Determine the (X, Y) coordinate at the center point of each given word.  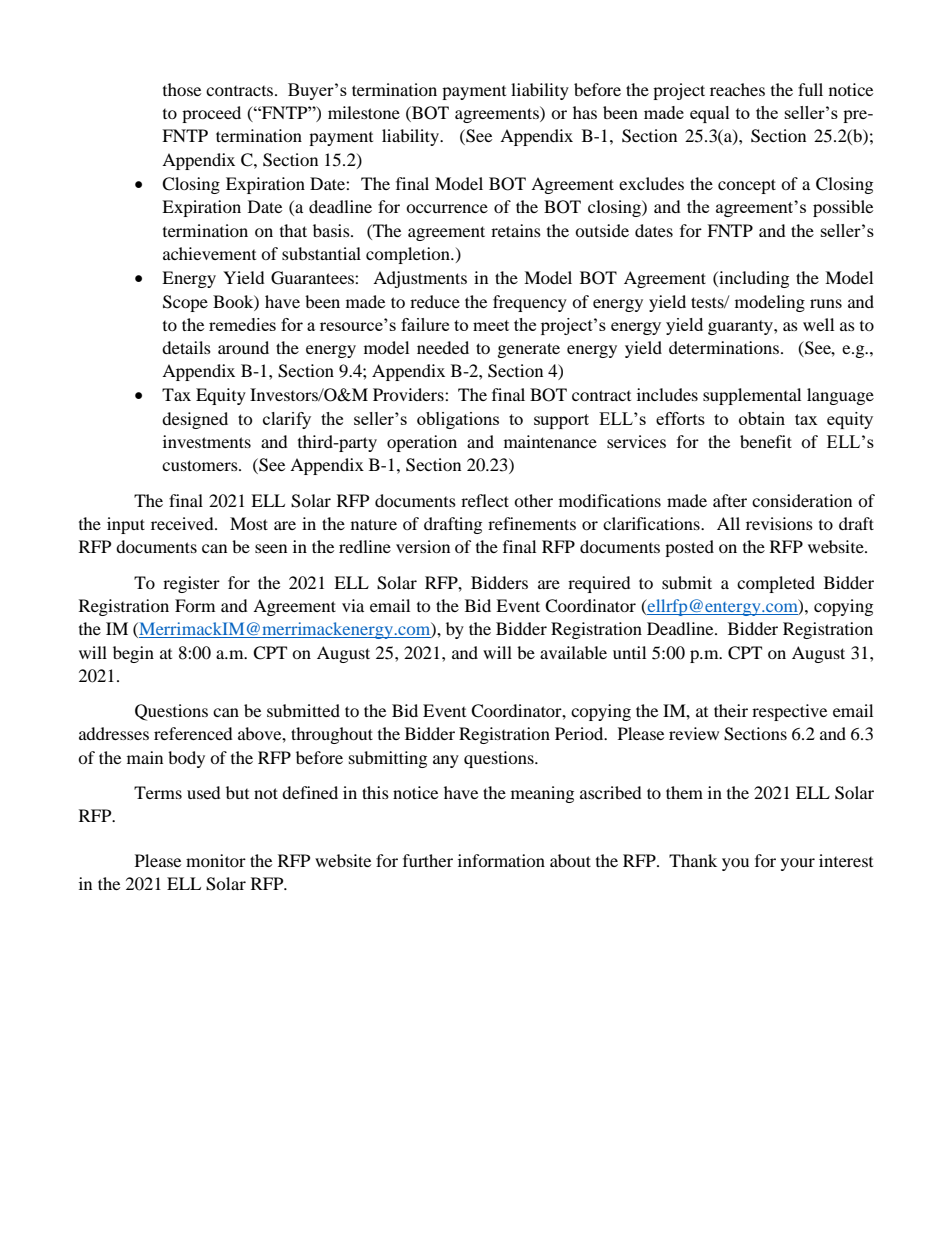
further (428, 860)
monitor (216, 860)
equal (710, 114)
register (191, 584)
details (186, 347)
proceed (211, 114)
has (585, 112)
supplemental (752, 396)
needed (443, 347)
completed (776, 584)
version (423, 546)
